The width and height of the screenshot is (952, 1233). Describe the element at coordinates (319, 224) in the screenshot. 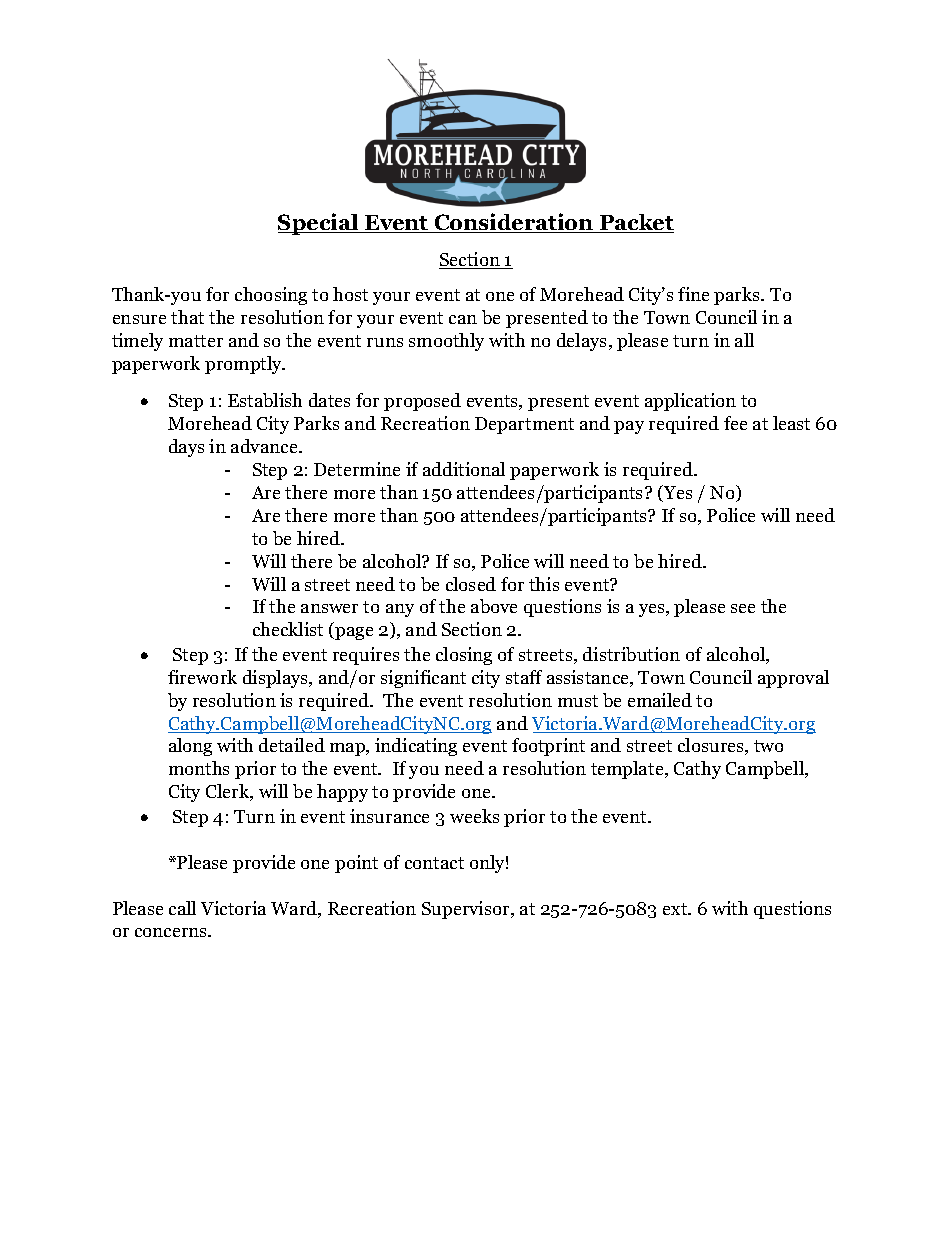

I see `Special` at that location.
